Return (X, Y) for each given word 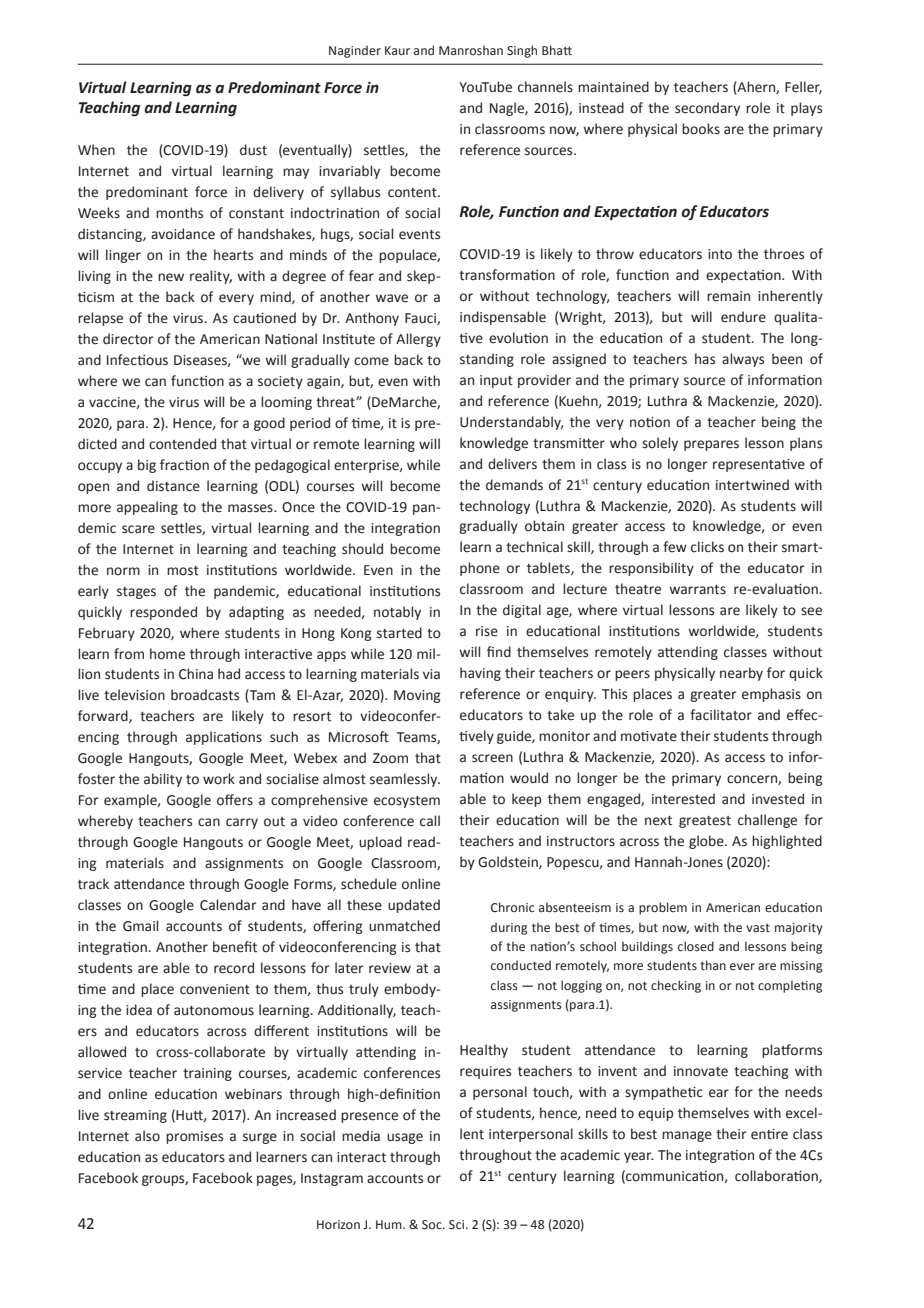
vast (758, 927)
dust (253, 150)
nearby (741, 674)
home (167, 654)
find (499, 652)
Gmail (140, 926)
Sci (458, 1225)
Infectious (137, 360)
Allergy (418, 340)
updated (414, 906)
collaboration (777, 1176)
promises (194, 1137)
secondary (707, 109)
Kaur (397, 50)
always (743, 360)
